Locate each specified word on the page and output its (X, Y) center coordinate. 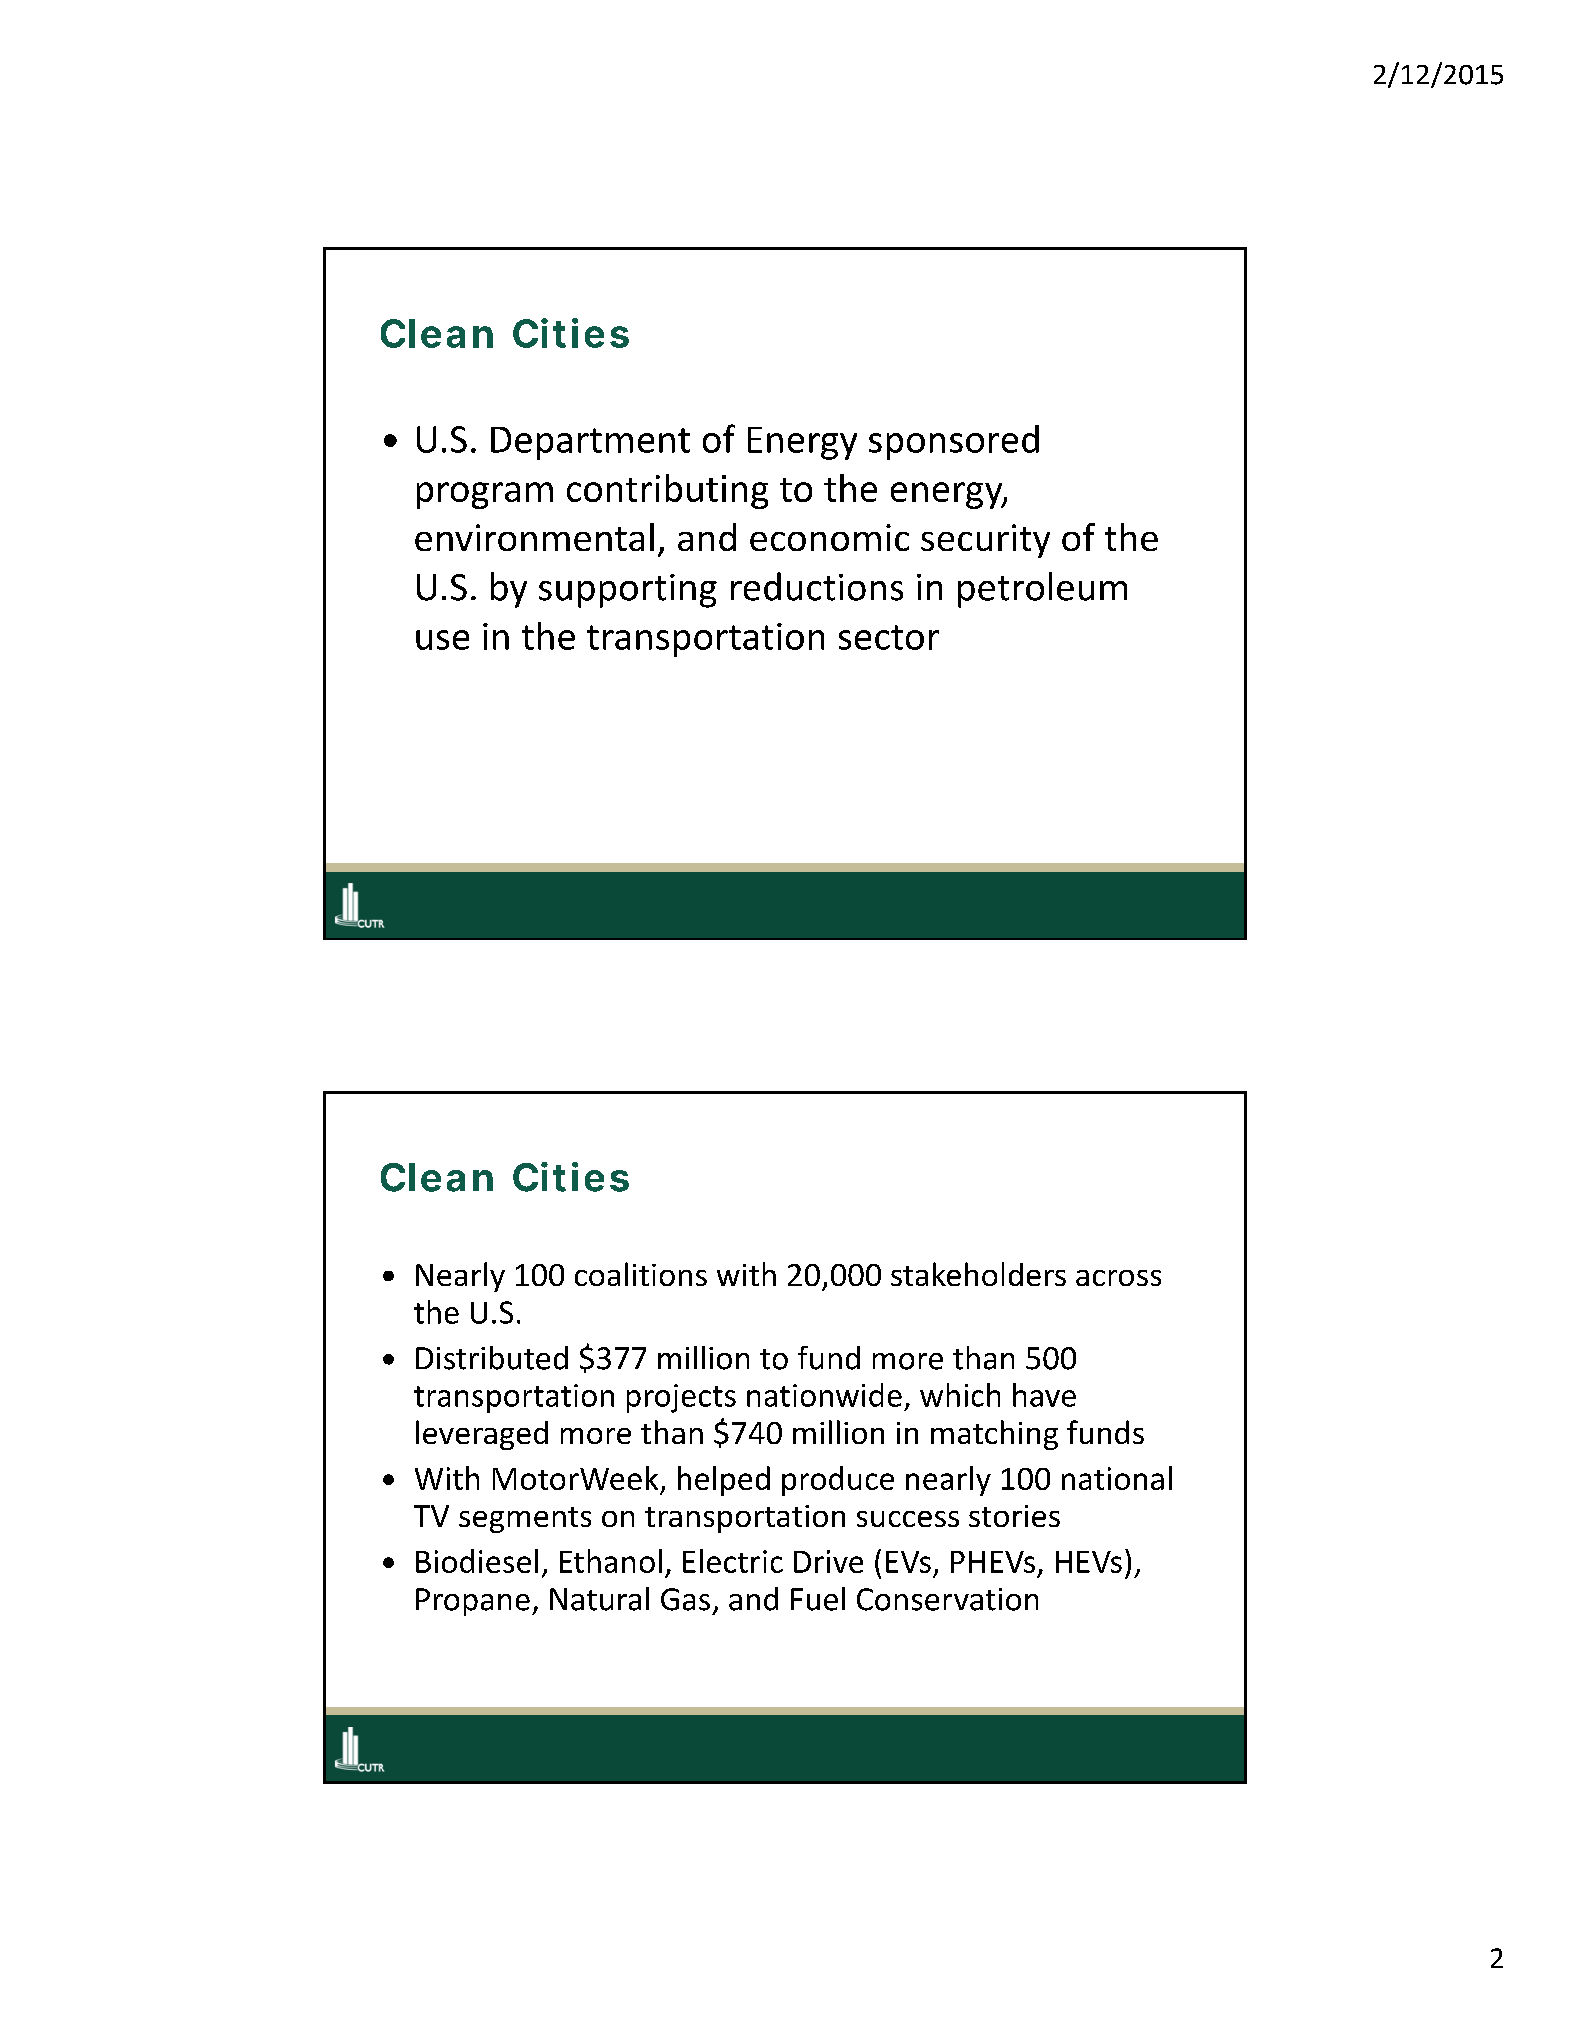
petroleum (1042, 590)
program (485, 495)
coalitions (641, 1274)
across (1118, 1278)
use (442, 640)
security (985, 541)
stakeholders (978, 1274)
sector (889, 637)
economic (829, 537)
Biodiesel (477, 1561)
